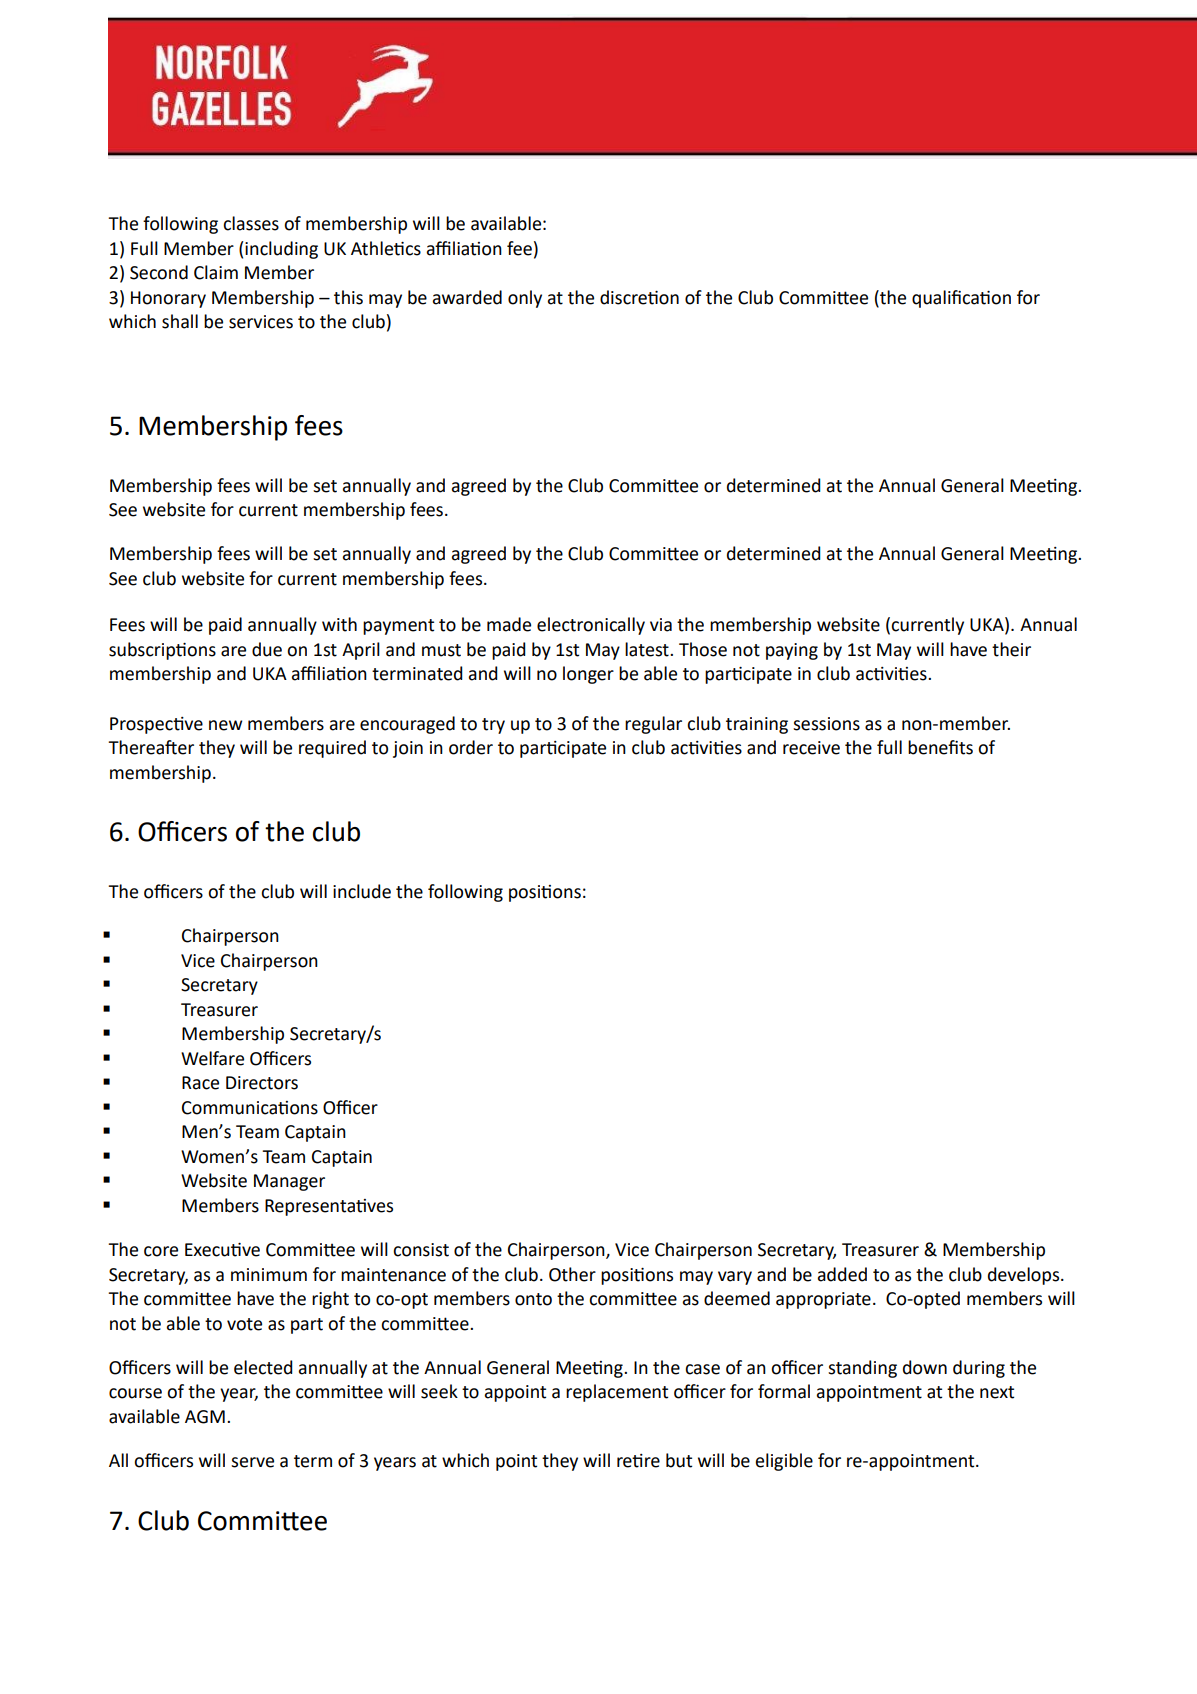 The height and width of the screenshot is (1694, 1197). What do you see at coordinates (250, 1108) in the screenshot?
I see `Communications` at bounding box center [250, 1108].
